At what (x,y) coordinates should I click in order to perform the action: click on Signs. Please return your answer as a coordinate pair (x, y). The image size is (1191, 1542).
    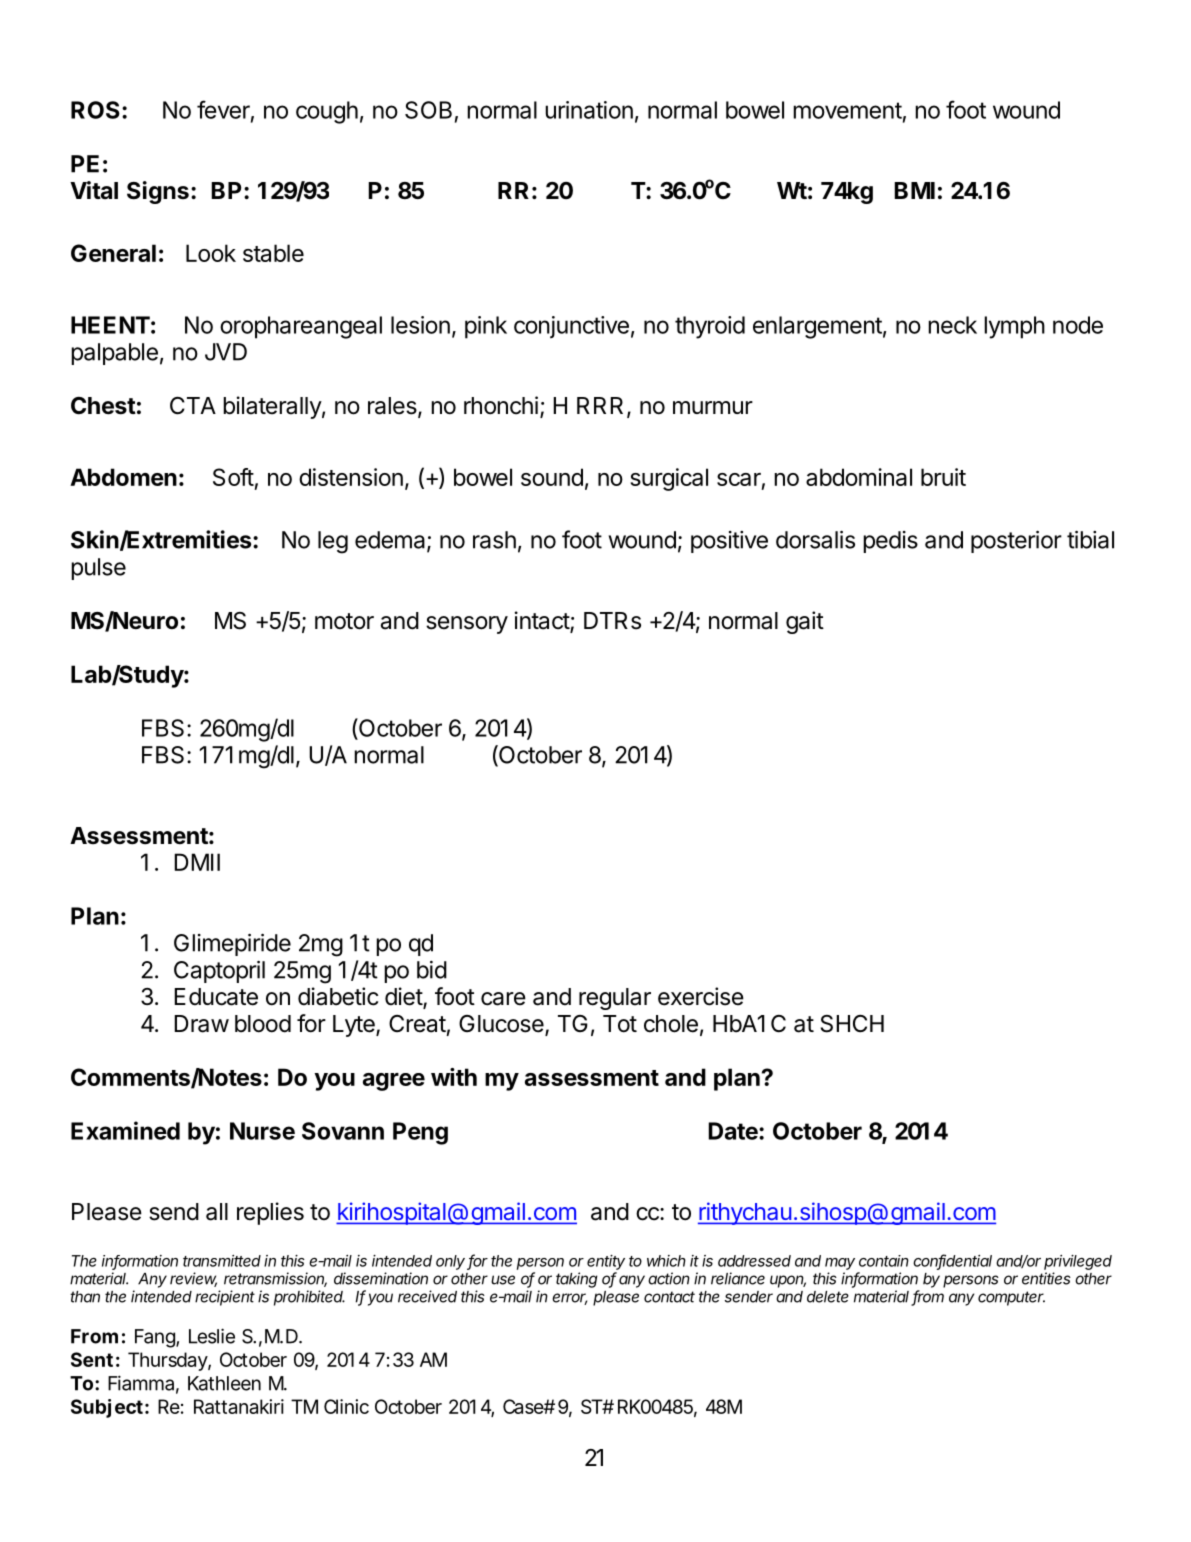
    Looking at the image, I should click on (158, 192).
